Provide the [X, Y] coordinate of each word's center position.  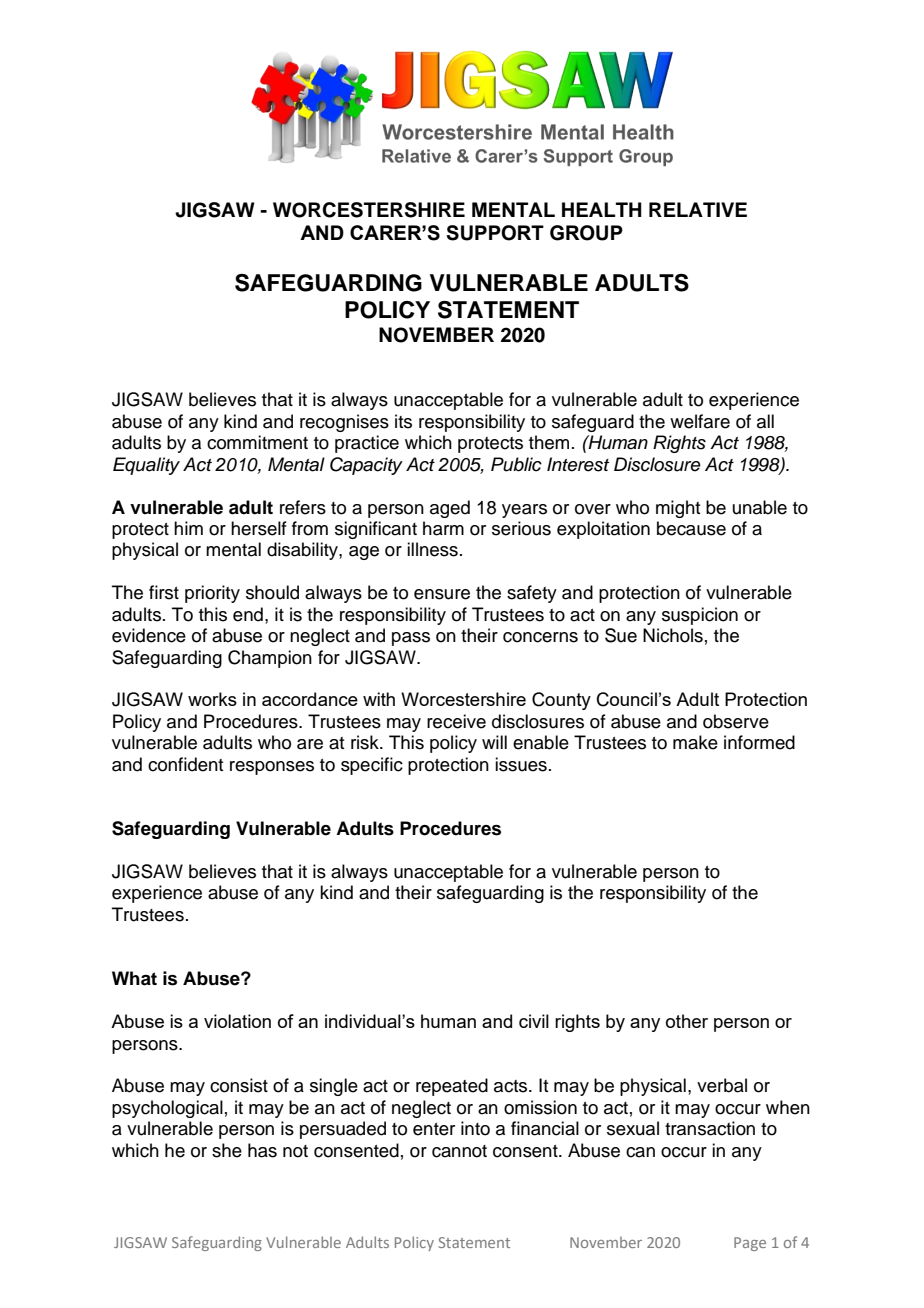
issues [521, 764]
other [687, 1021]
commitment [257, 442]
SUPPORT [495, 233]
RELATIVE [698, 209]
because [691, 528]
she [227, 1150]
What [134, 978]
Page [750, 1244]
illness [432, 549]
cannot [459, 1151]
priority [212, 594]
